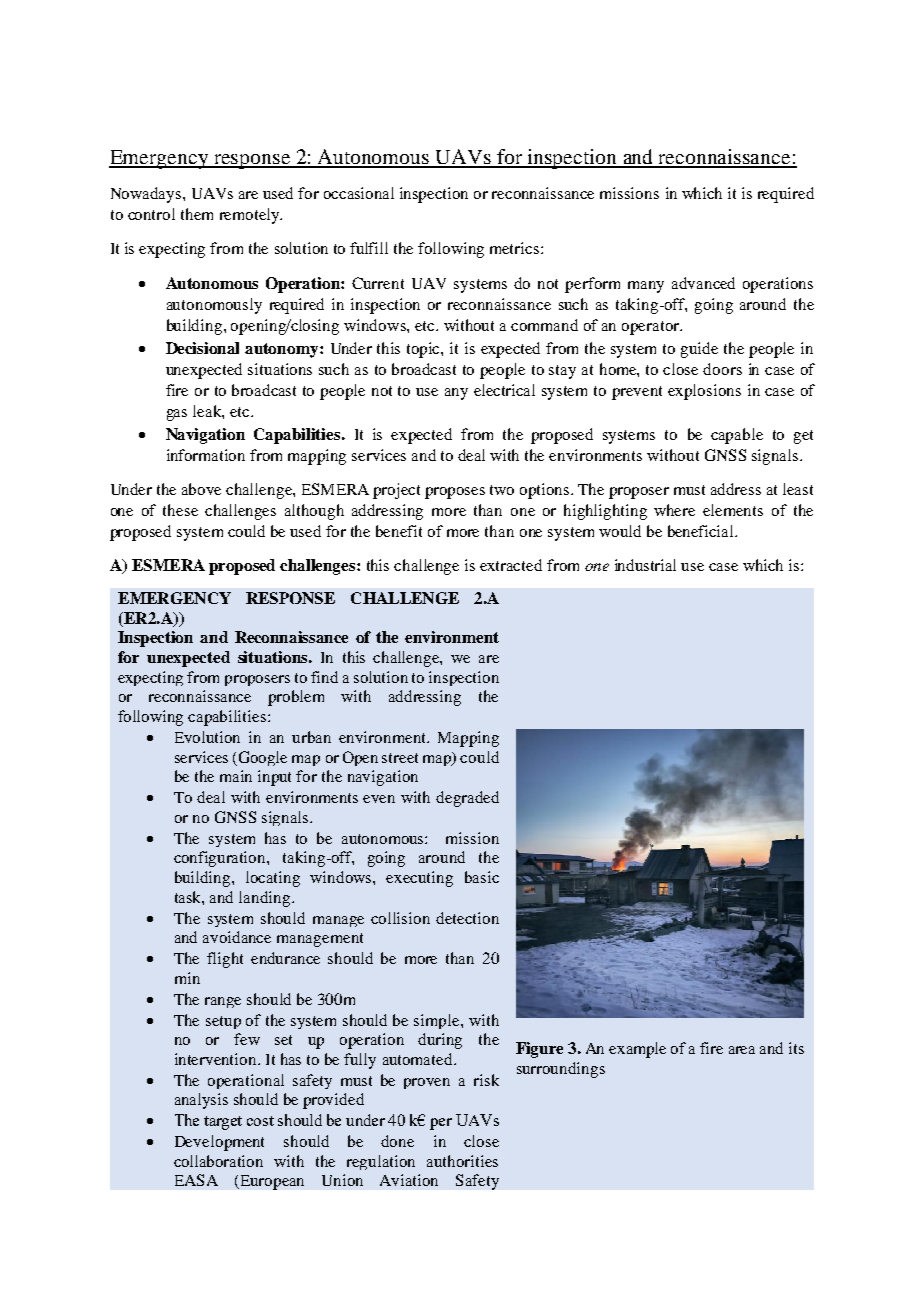 The image size is (924, 1308). I want to click on degraded, so click(467, 799).
